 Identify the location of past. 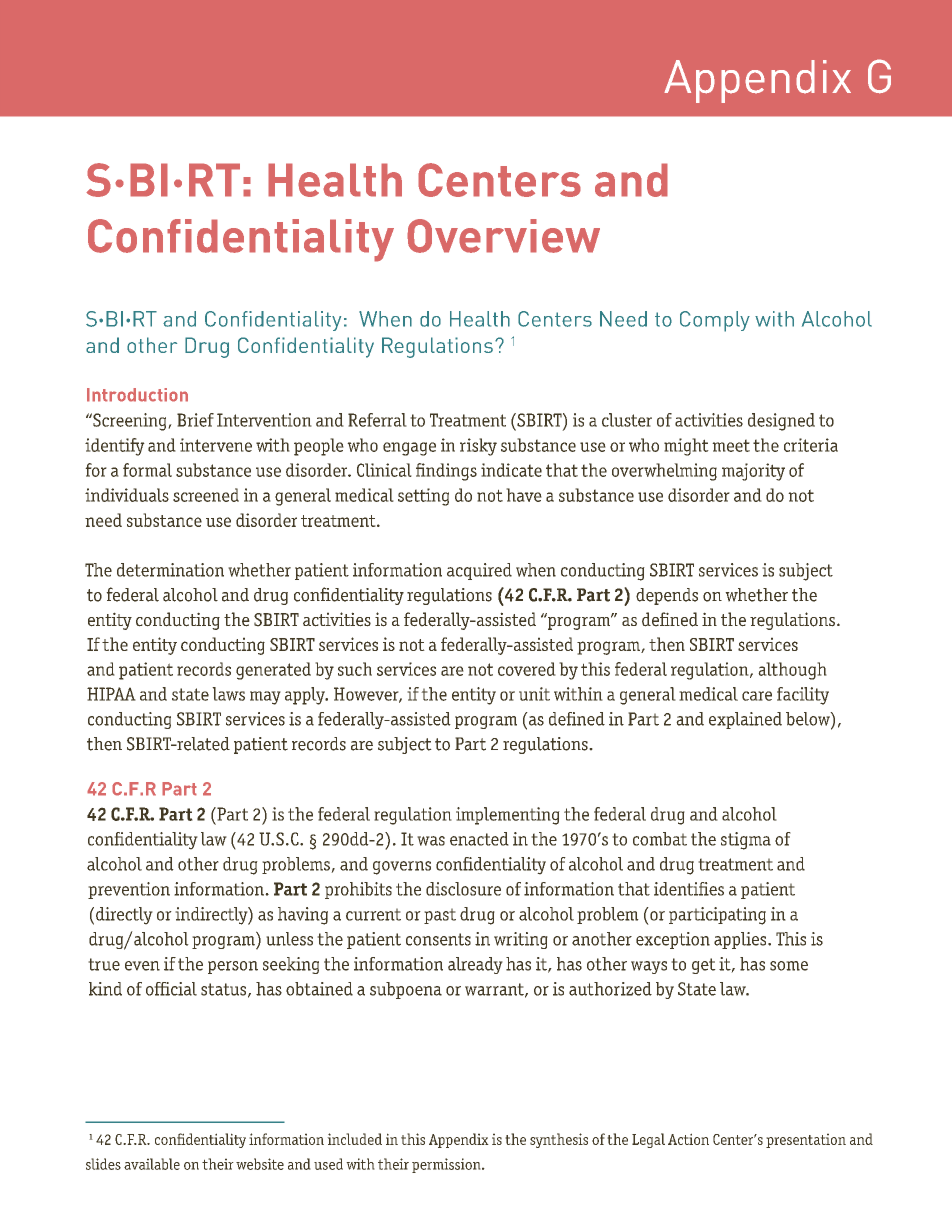
(440, 916).
